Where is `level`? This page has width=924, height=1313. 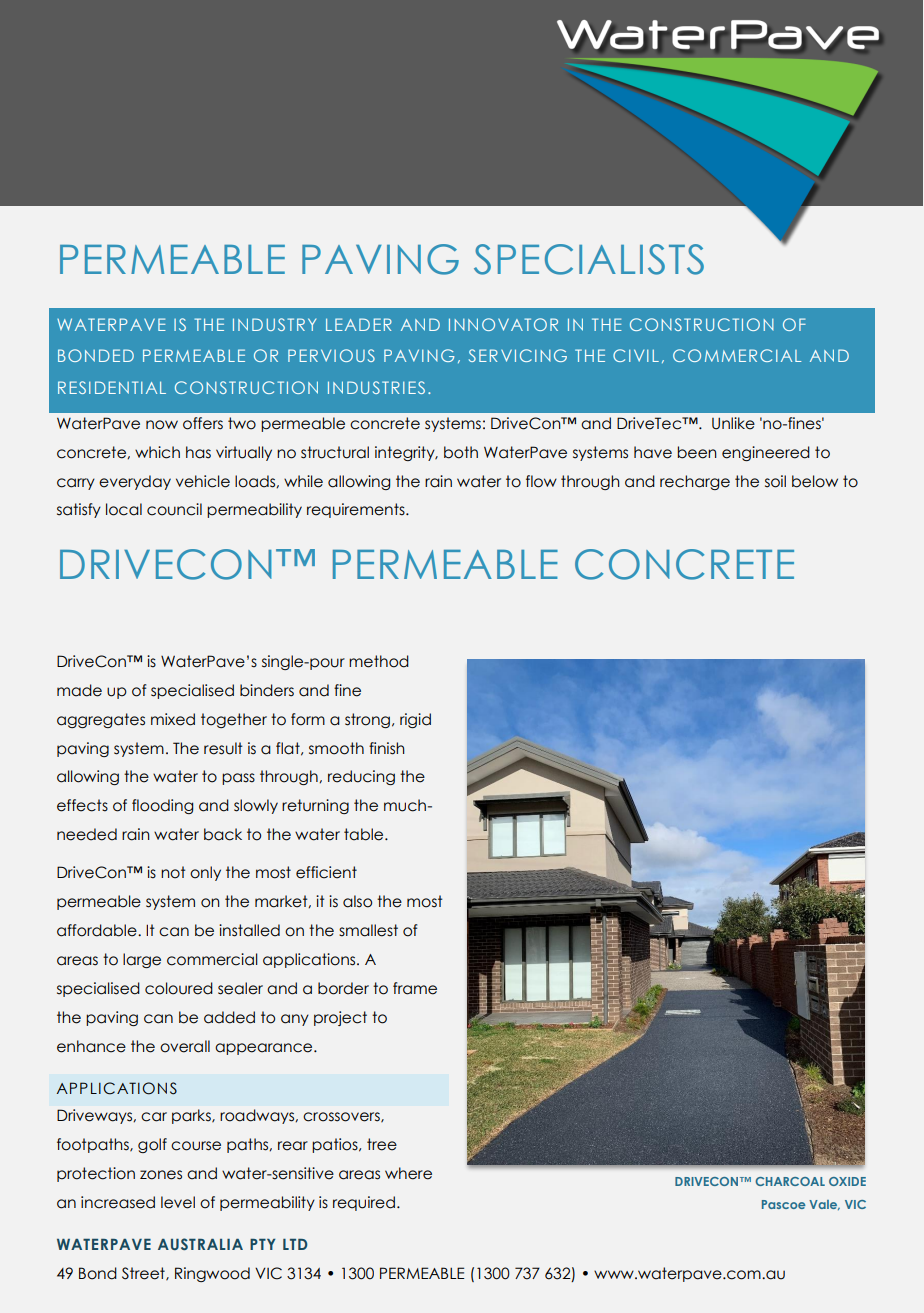 level is located at coordinates (178, 1202).
